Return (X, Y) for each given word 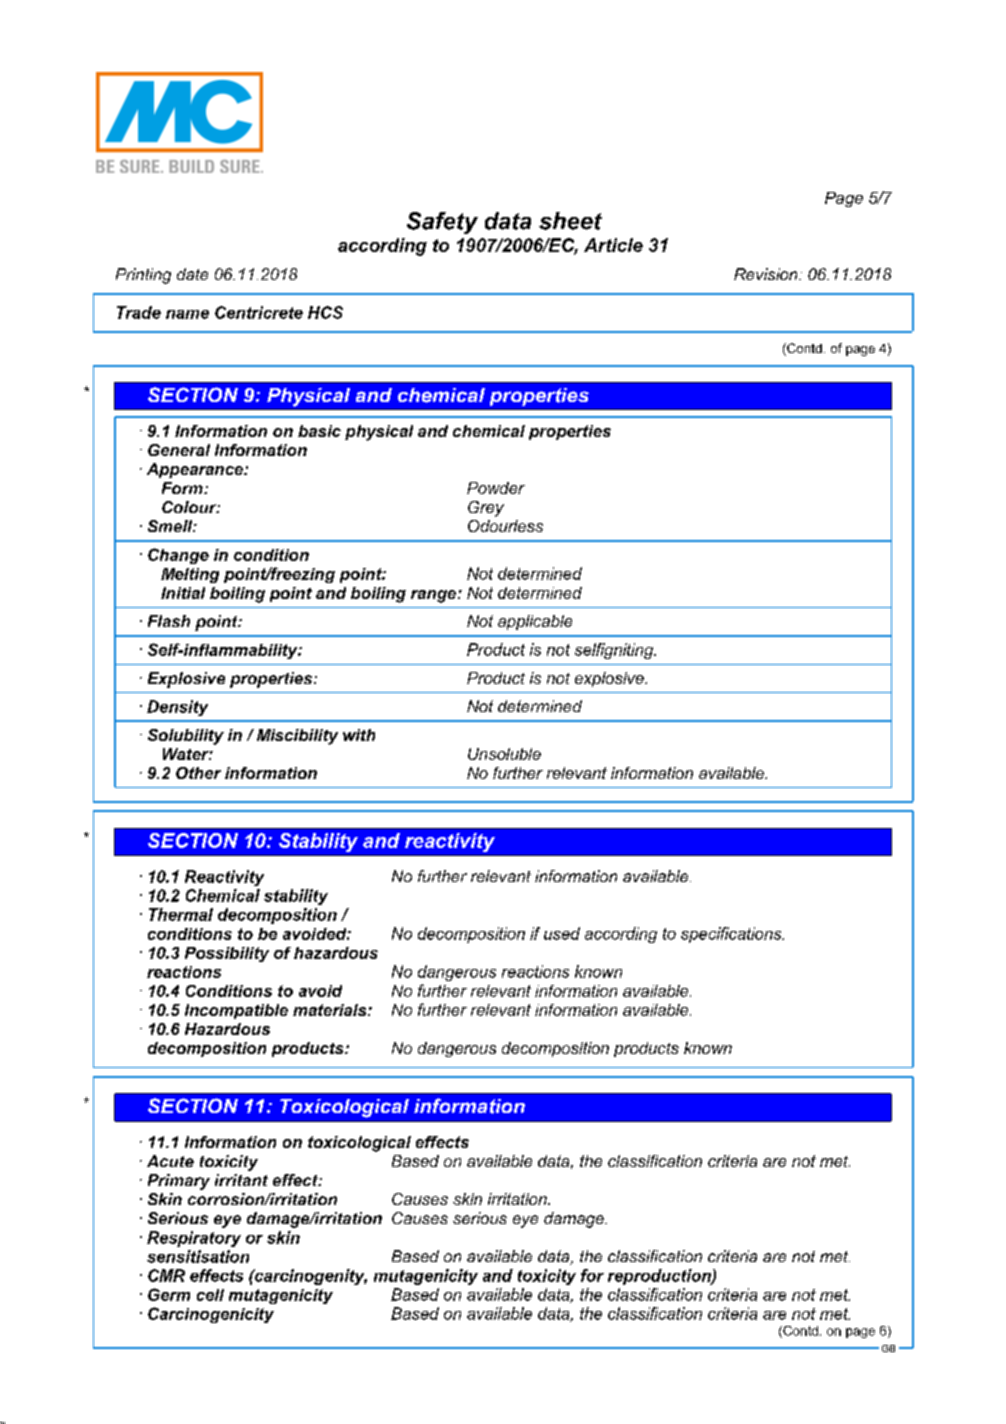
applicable (535, 622)
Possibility (227, 954)
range (435, 596)
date (192, 274)
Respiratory (194, 1239)
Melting (190, 575)
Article (613, 245)
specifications (732, 935)
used (562, 933)
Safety (442, 223)
